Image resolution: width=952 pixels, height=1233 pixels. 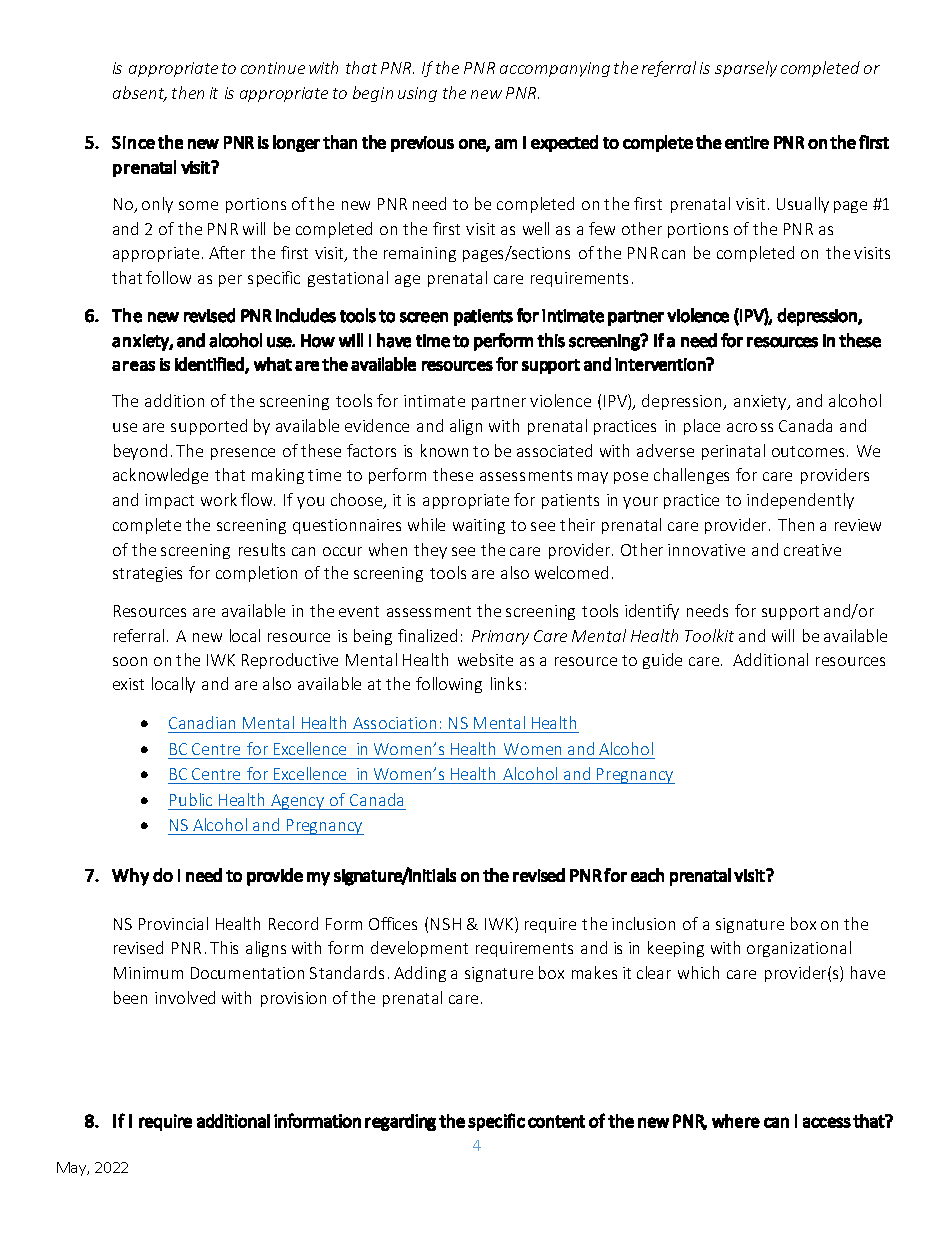 I want to click on remaining, so click(x=420, y=254).
